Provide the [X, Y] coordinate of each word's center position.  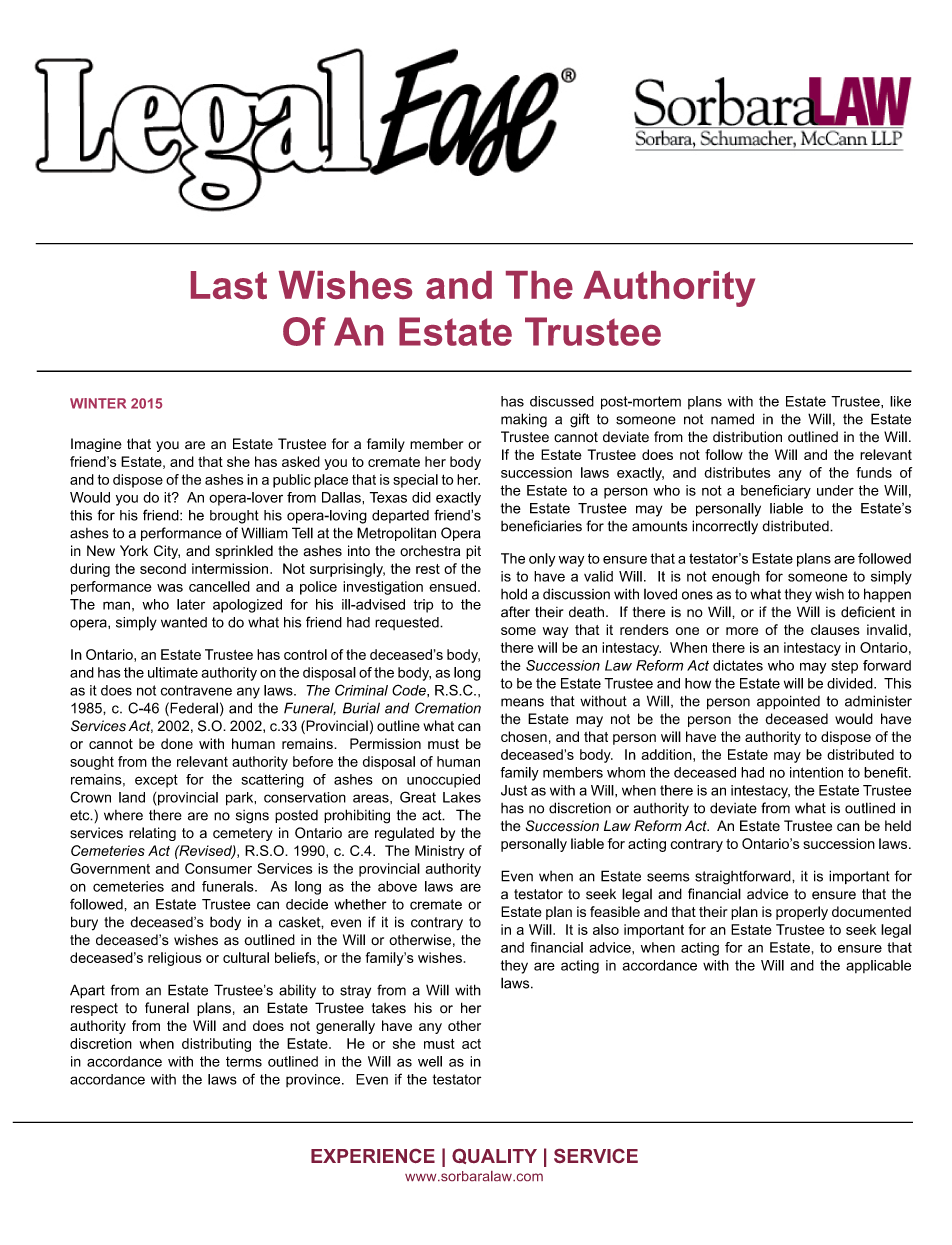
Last [229, 285]
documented [871, 911]
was [170, 588]
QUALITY [494, 1156]
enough [736, 578]
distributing [216, 1045]
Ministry [440, 852]
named [732, 419]
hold [514, 594]
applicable [878, 966]
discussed [562, 401]
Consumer [218, 868]
